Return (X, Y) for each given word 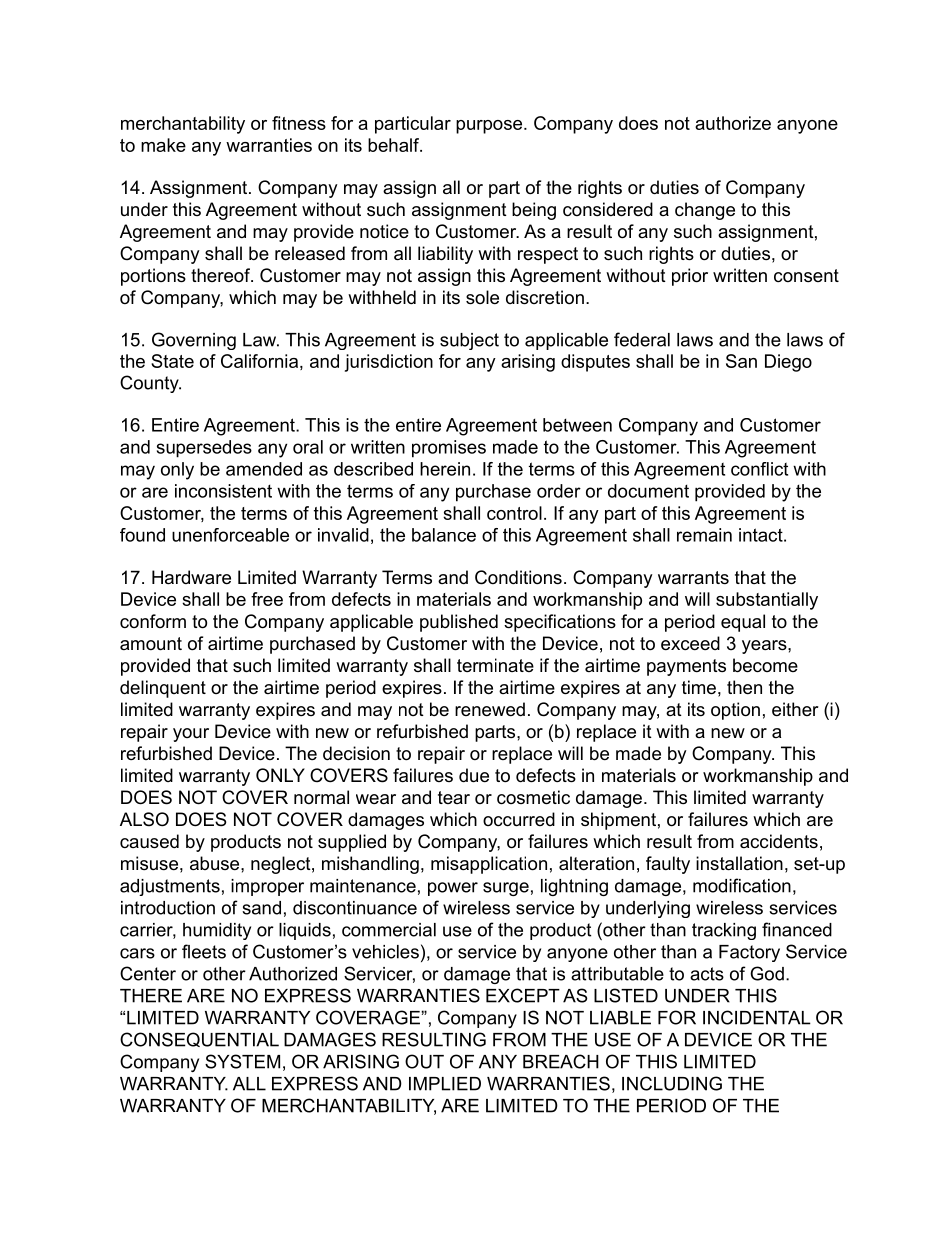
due (474, 775)
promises (449, 449)
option (735, 711)
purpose (490, 127)
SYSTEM (242, 1061)
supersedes (204, 449)
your (191, 735)
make (163, 145)
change (705, 211)
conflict (759, 469)
